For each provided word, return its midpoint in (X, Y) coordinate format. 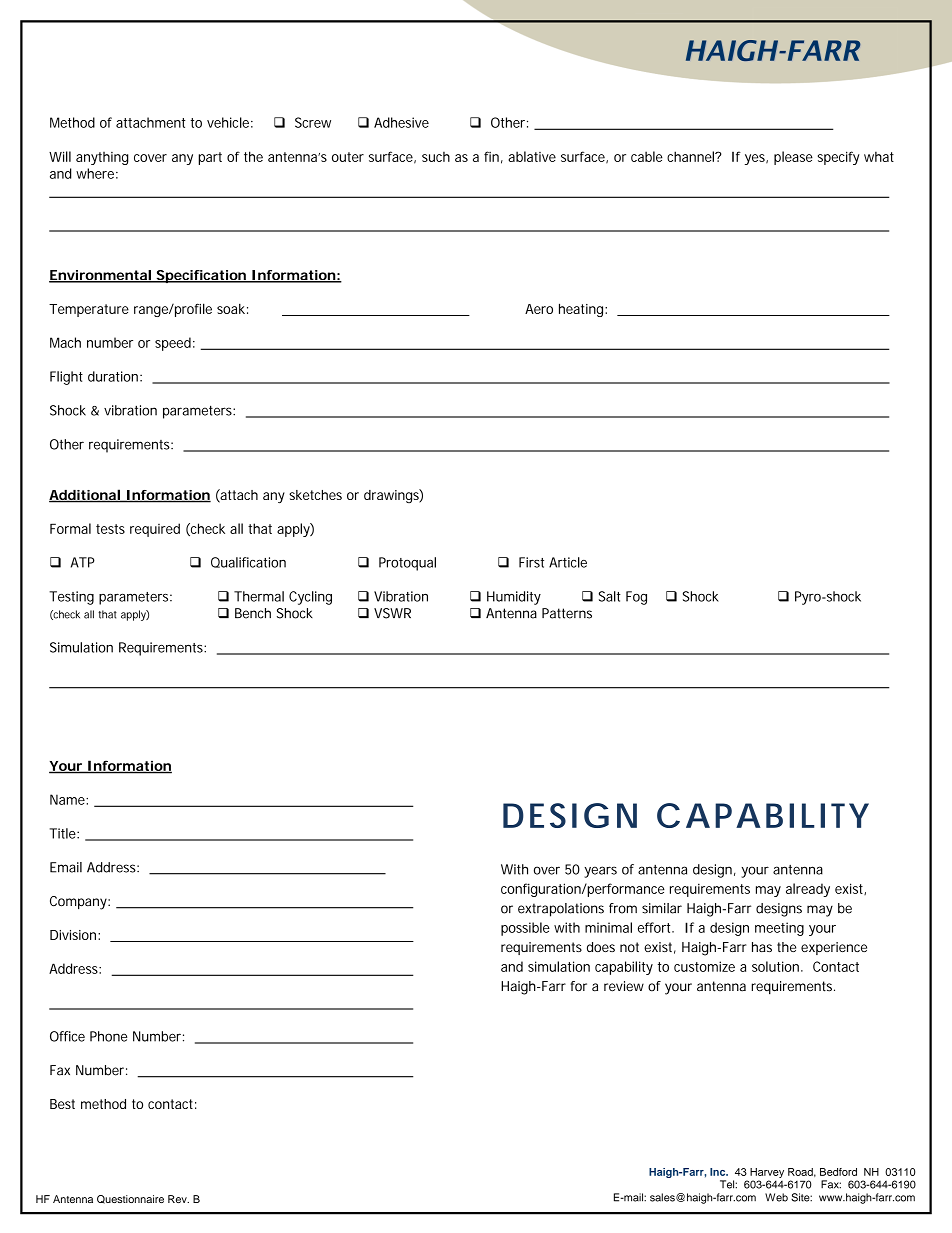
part (210, 158)
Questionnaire (130, 1199)
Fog (636, 598)
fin (491, 156)
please (793, 158)
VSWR (392, 613)
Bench (253, 613)
